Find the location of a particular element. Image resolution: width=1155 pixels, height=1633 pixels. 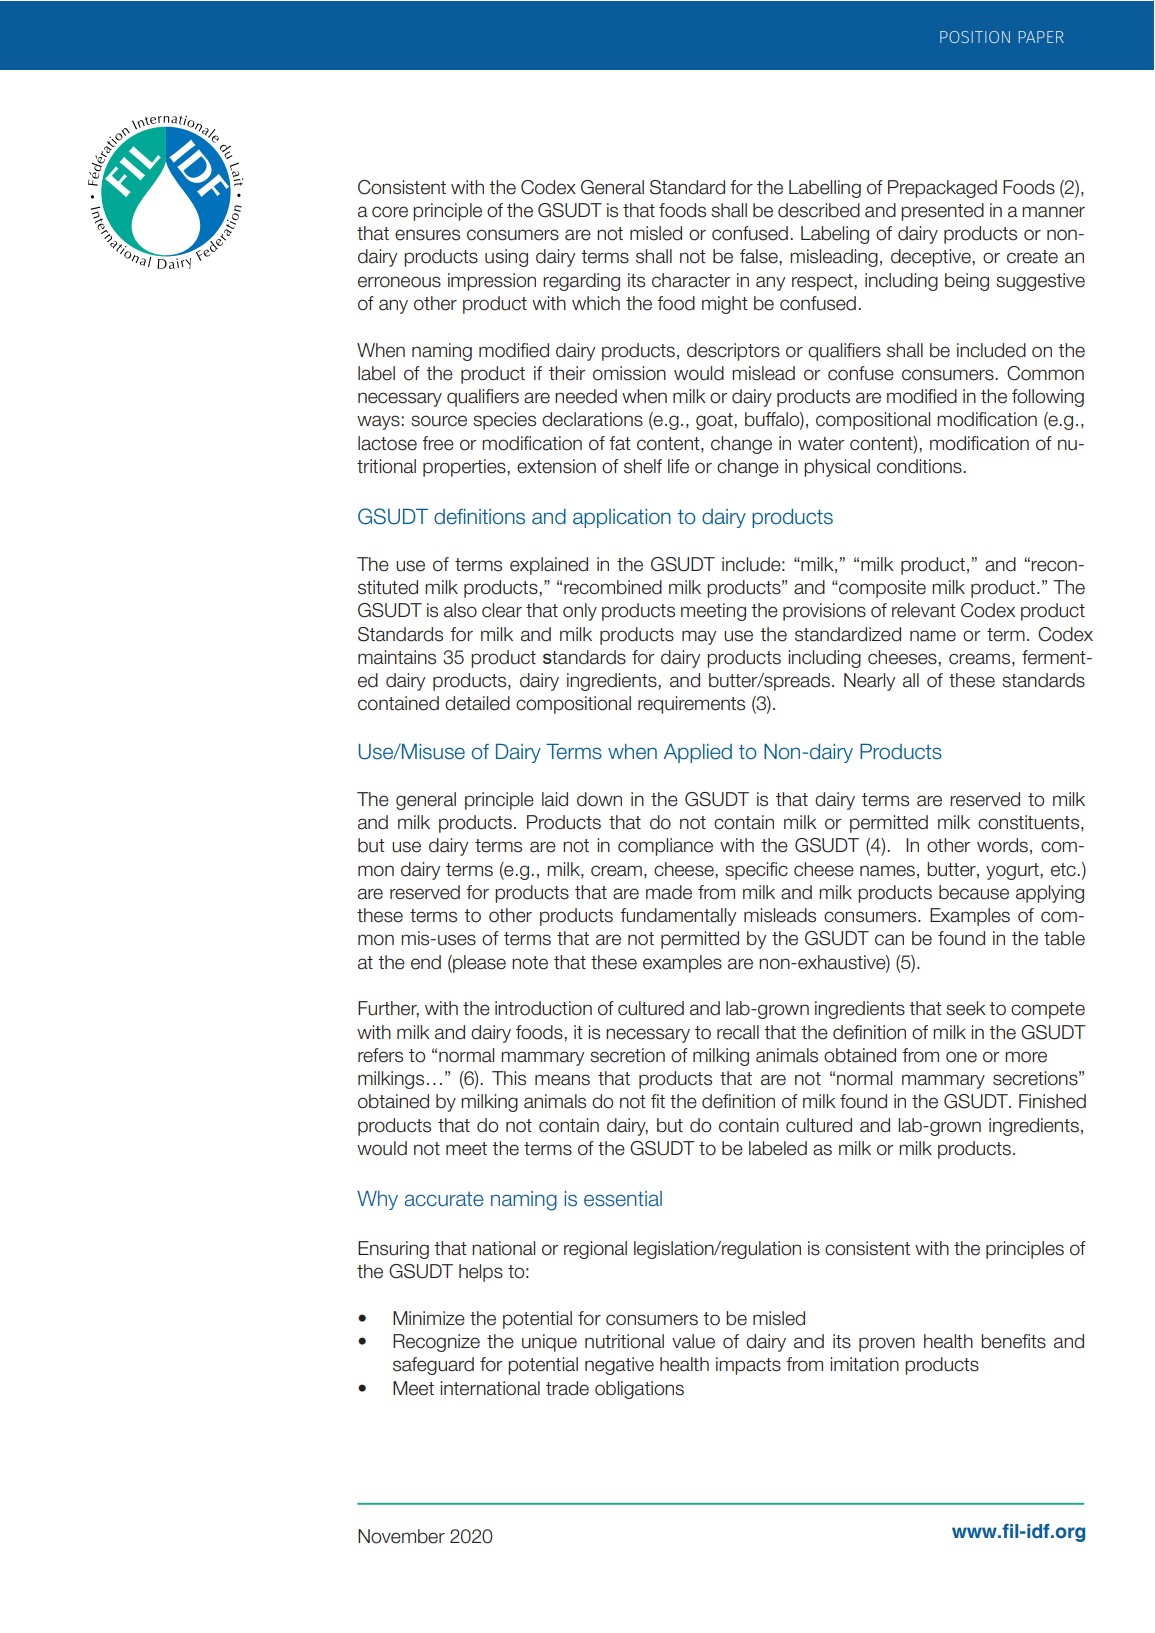

PAPER is located at coordinates (1041, 37).
